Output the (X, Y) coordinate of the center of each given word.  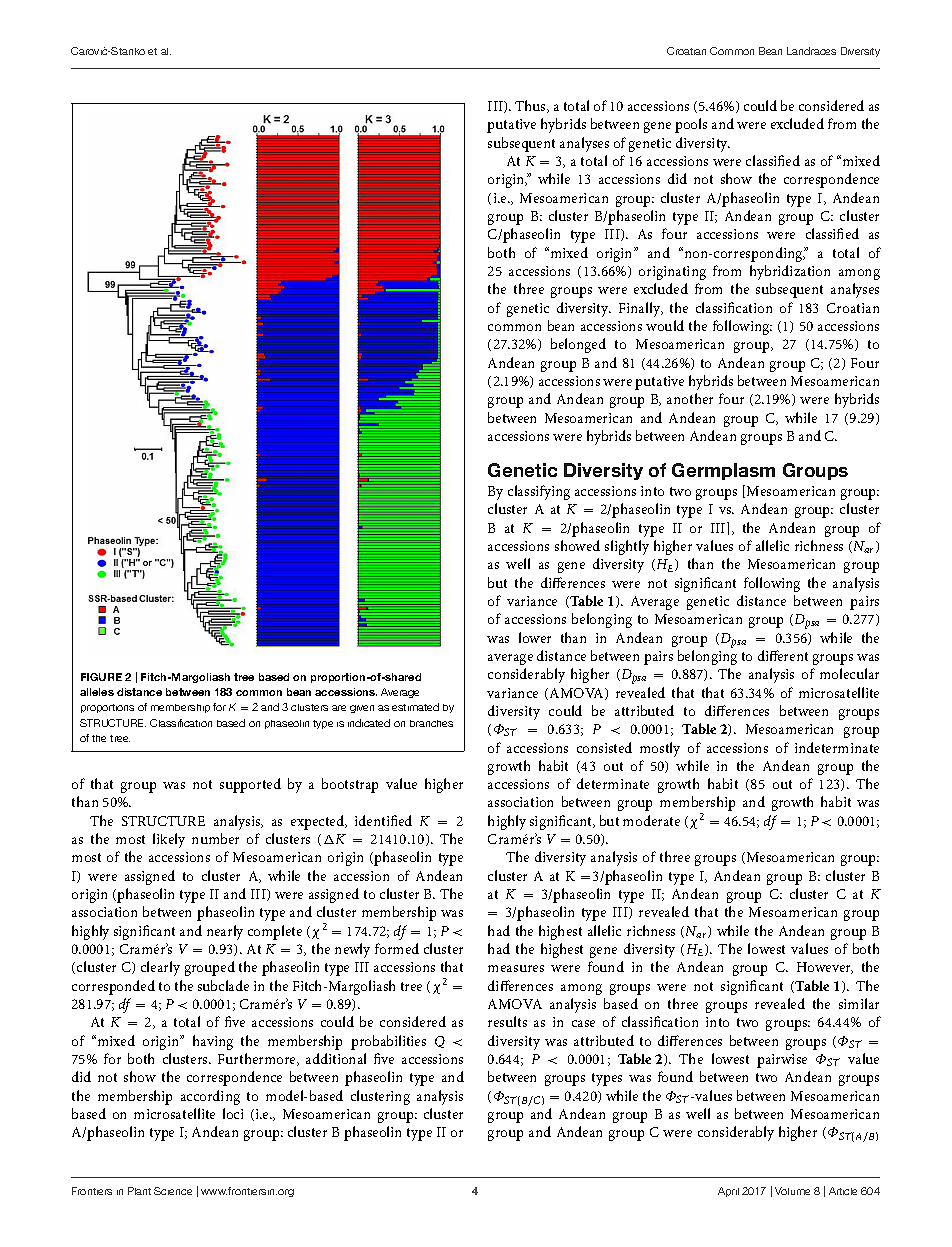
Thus (531, 106)
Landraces (811, 51)
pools (691, 125)
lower (535, 637)
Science (173, 1191)
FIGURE (101, 677)
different (783, 655)
